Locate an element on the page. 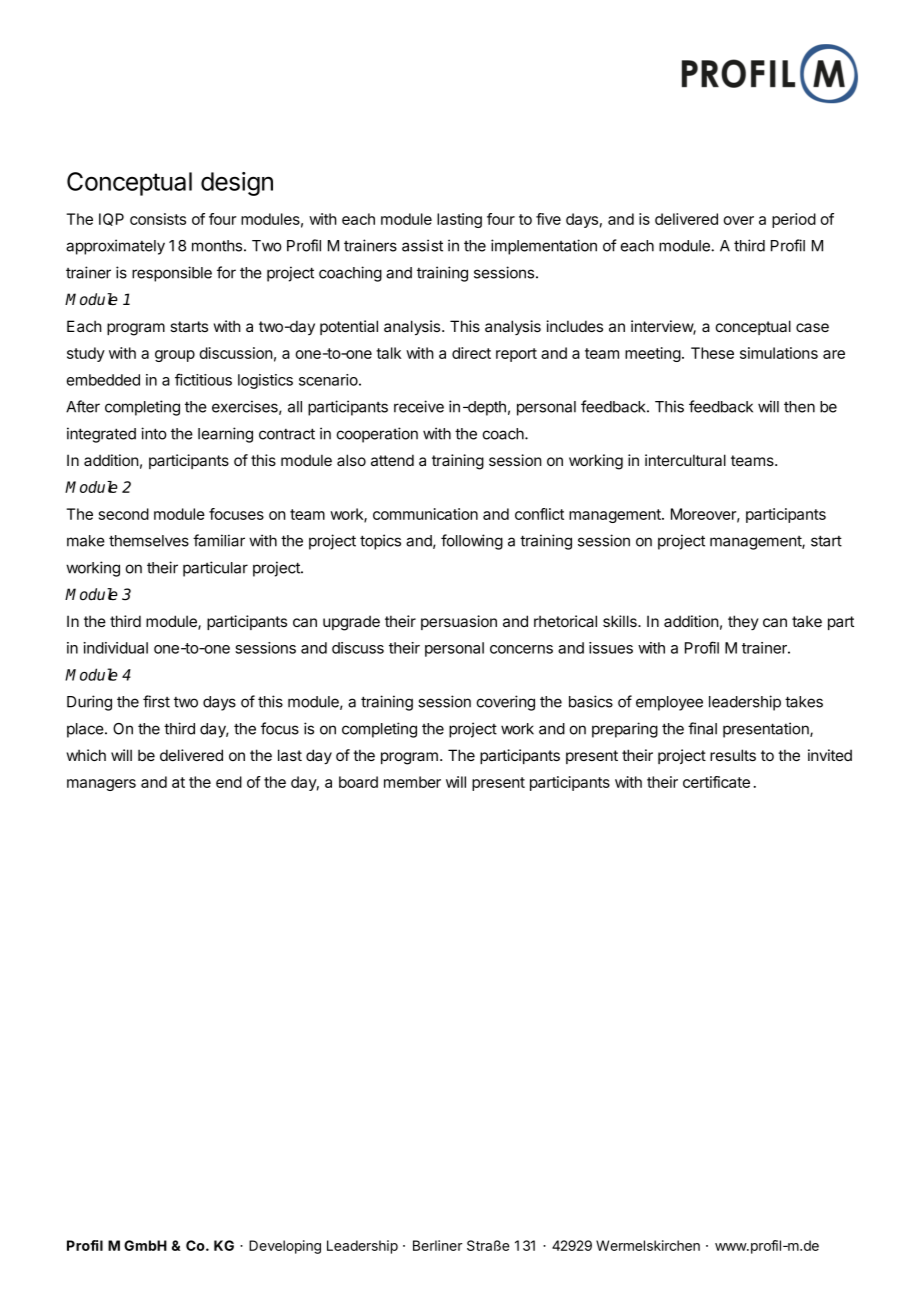  final is located at coordinates (702, 728).
